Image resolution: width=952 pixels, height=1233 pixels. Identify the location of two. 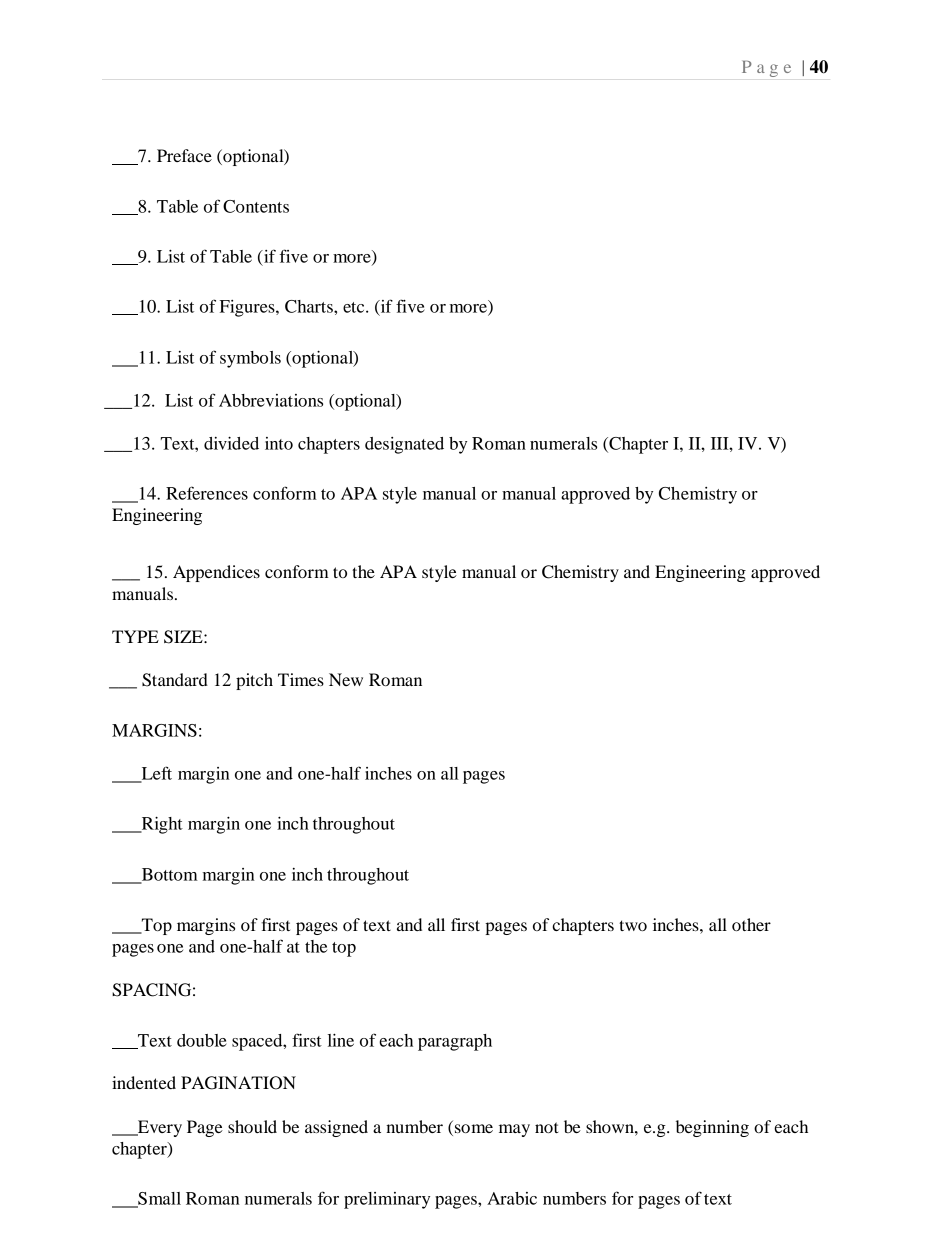
(633, 925).
